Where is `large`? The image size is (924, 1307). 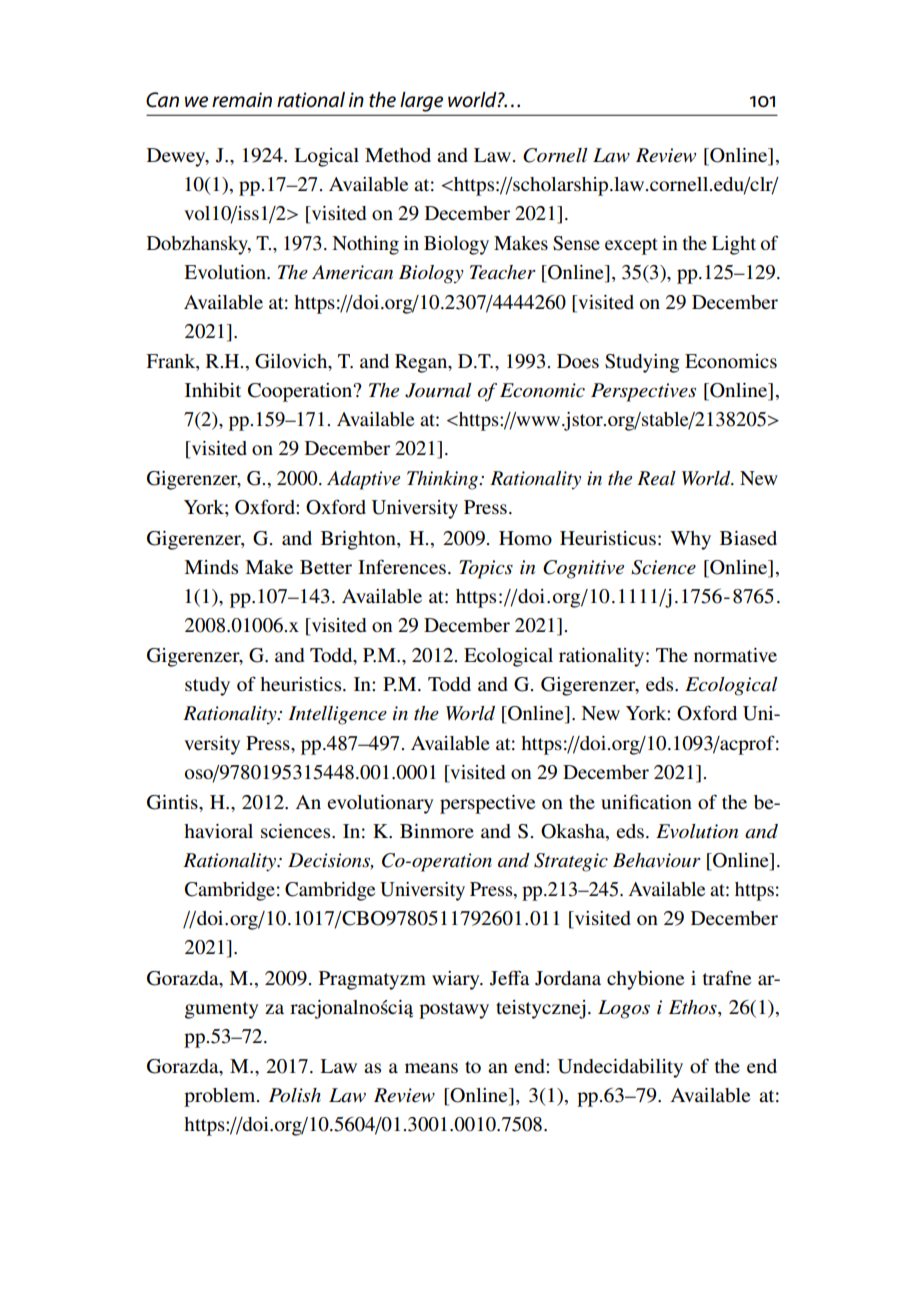
large is located at coordinates (421, 102).
